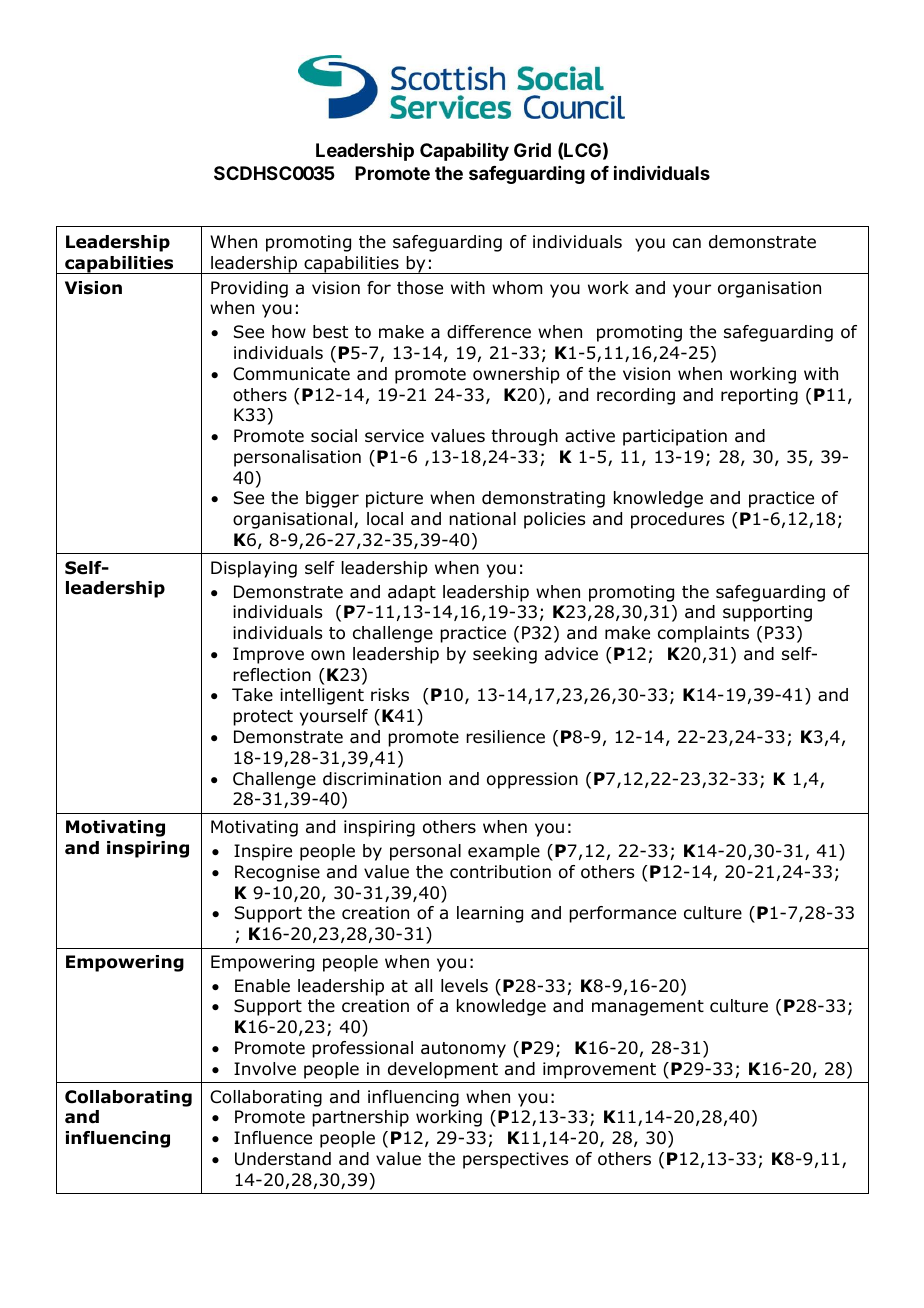  I want to click on social, so click(334, 436).
